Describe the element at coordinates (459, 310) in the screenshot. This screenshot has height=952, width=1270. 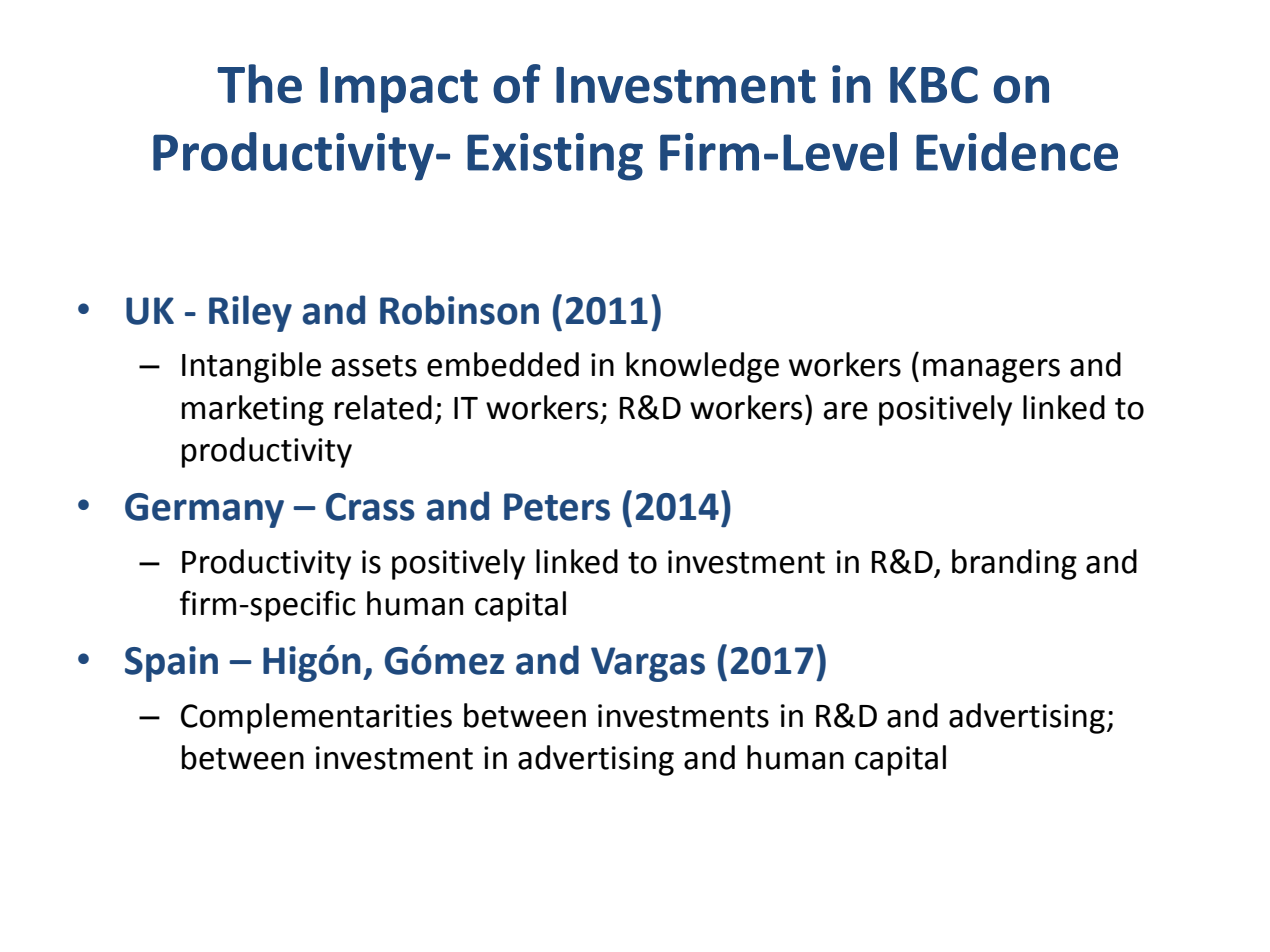
I see `Robinson` at that location.
